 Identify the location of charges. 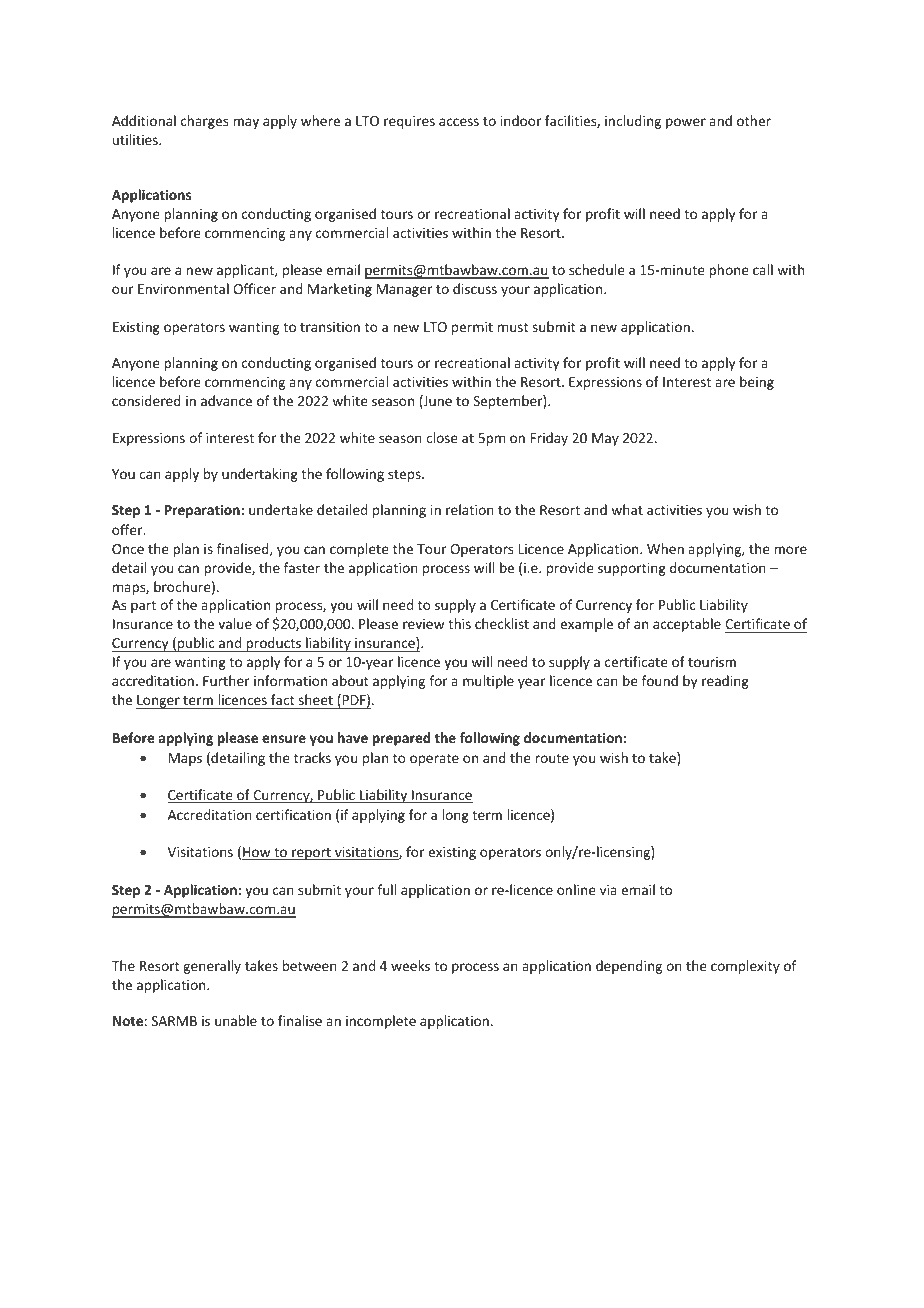
(204, 122).
